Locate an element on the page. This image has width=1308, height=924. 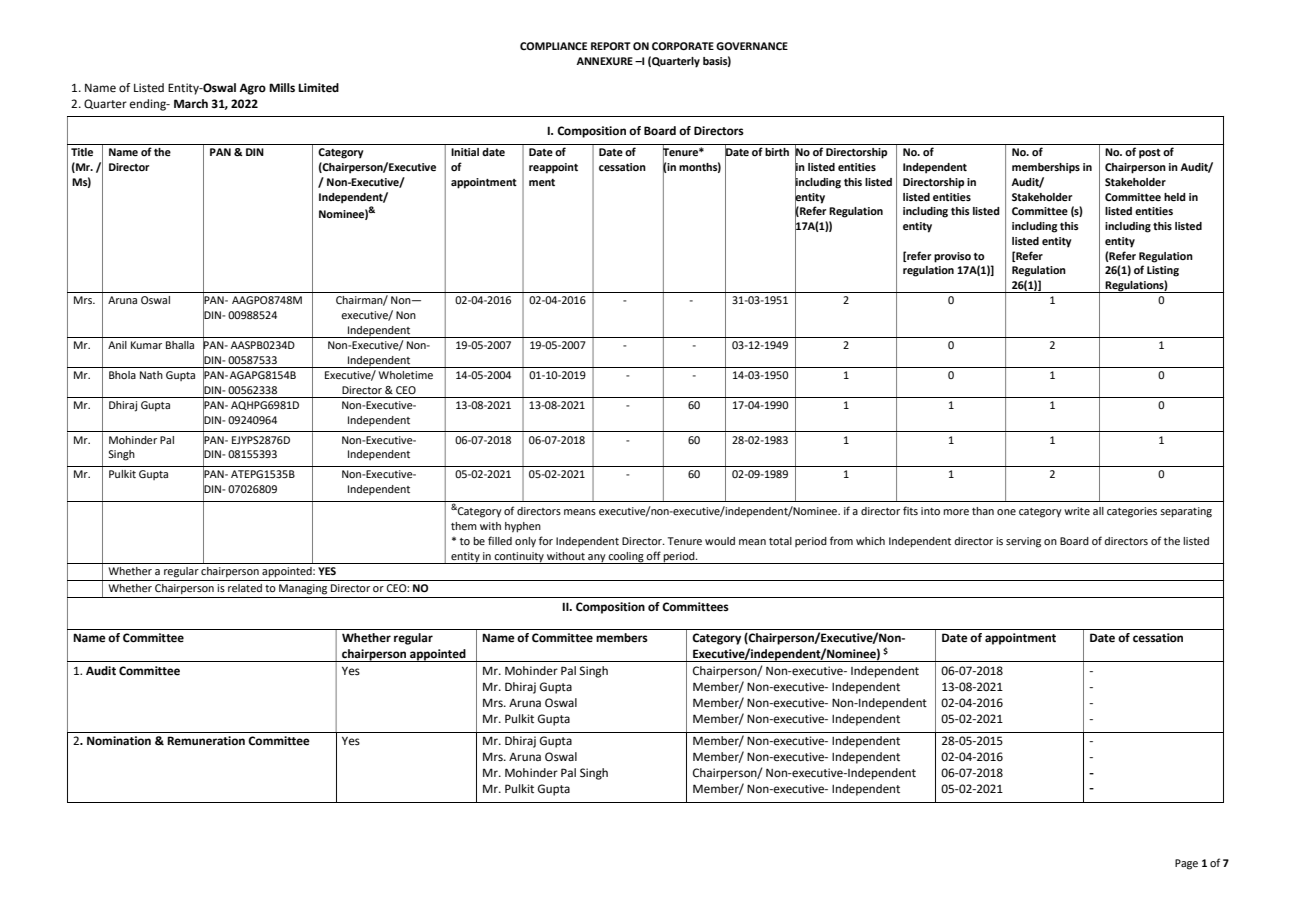
cooling is located at coordinates (626, 558).
